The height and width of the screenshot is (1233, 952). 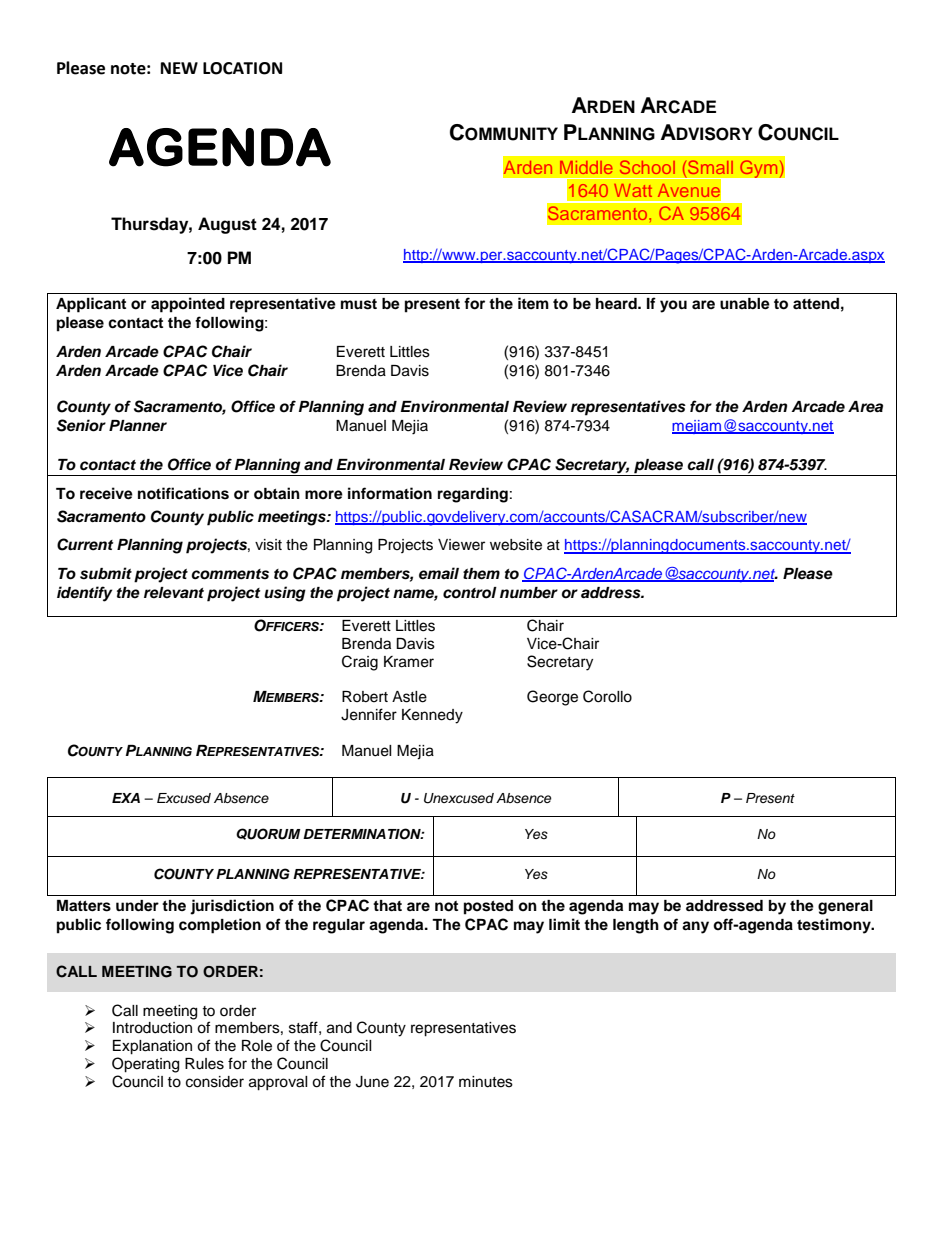 What do you see at coordinates (865, 407) in the screenshot?
I see `Area` at bounding box center [865, 407].
